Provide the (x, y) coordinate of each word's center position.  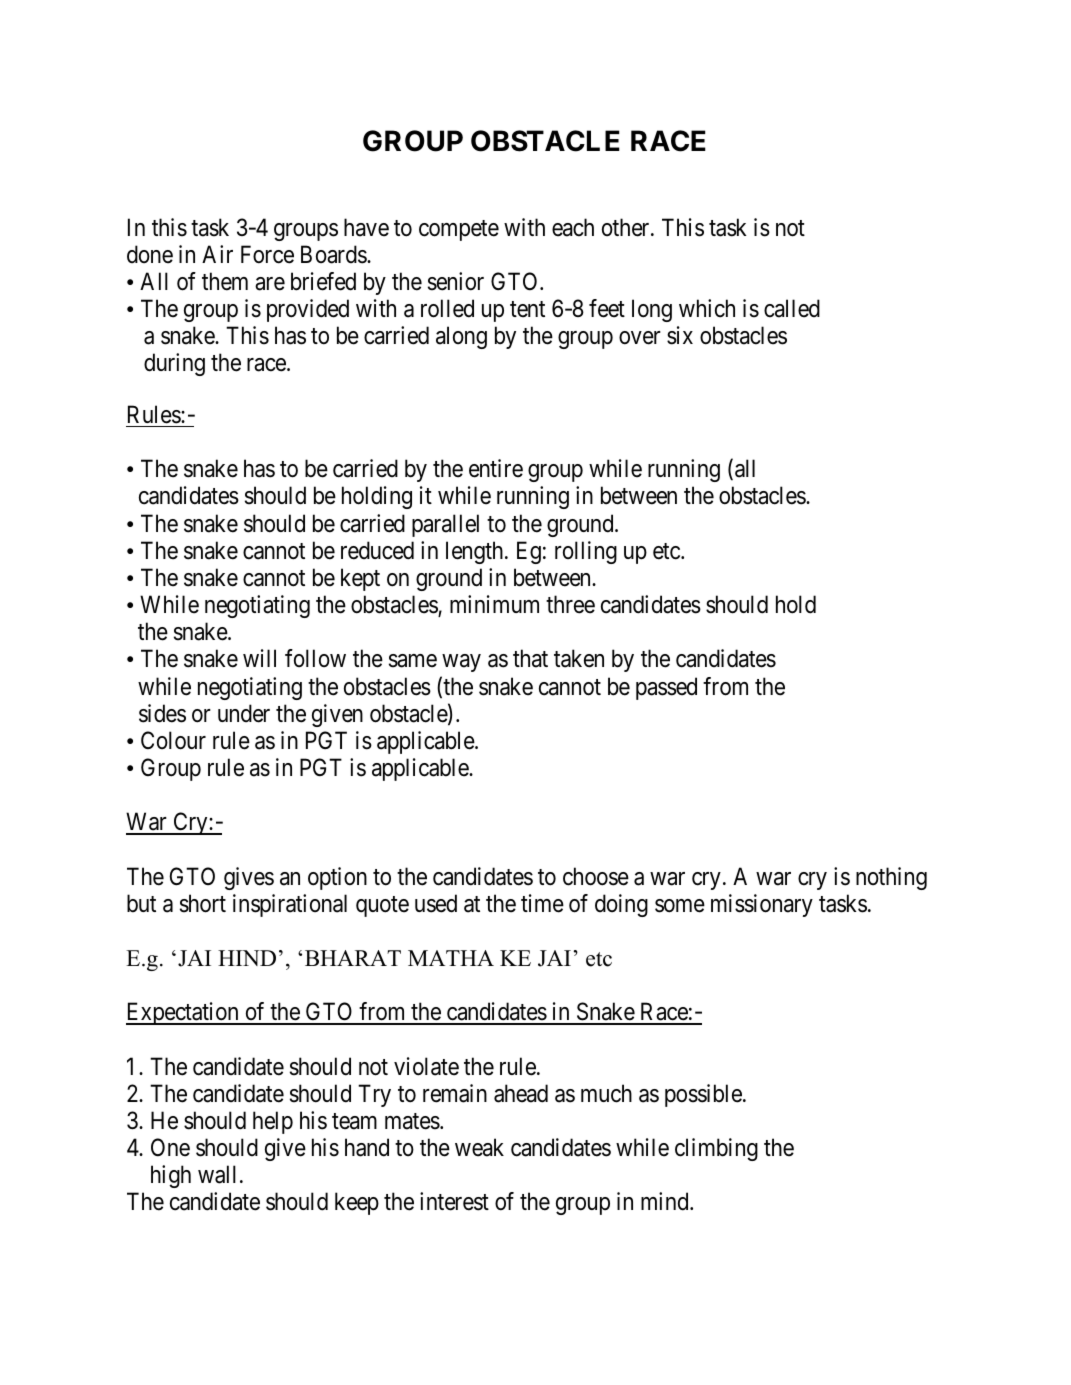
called (792, 308)
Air (217, 254)
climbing (716, 1149)
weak (479, 1147)
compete (459, 230)
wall (217, 1174)
